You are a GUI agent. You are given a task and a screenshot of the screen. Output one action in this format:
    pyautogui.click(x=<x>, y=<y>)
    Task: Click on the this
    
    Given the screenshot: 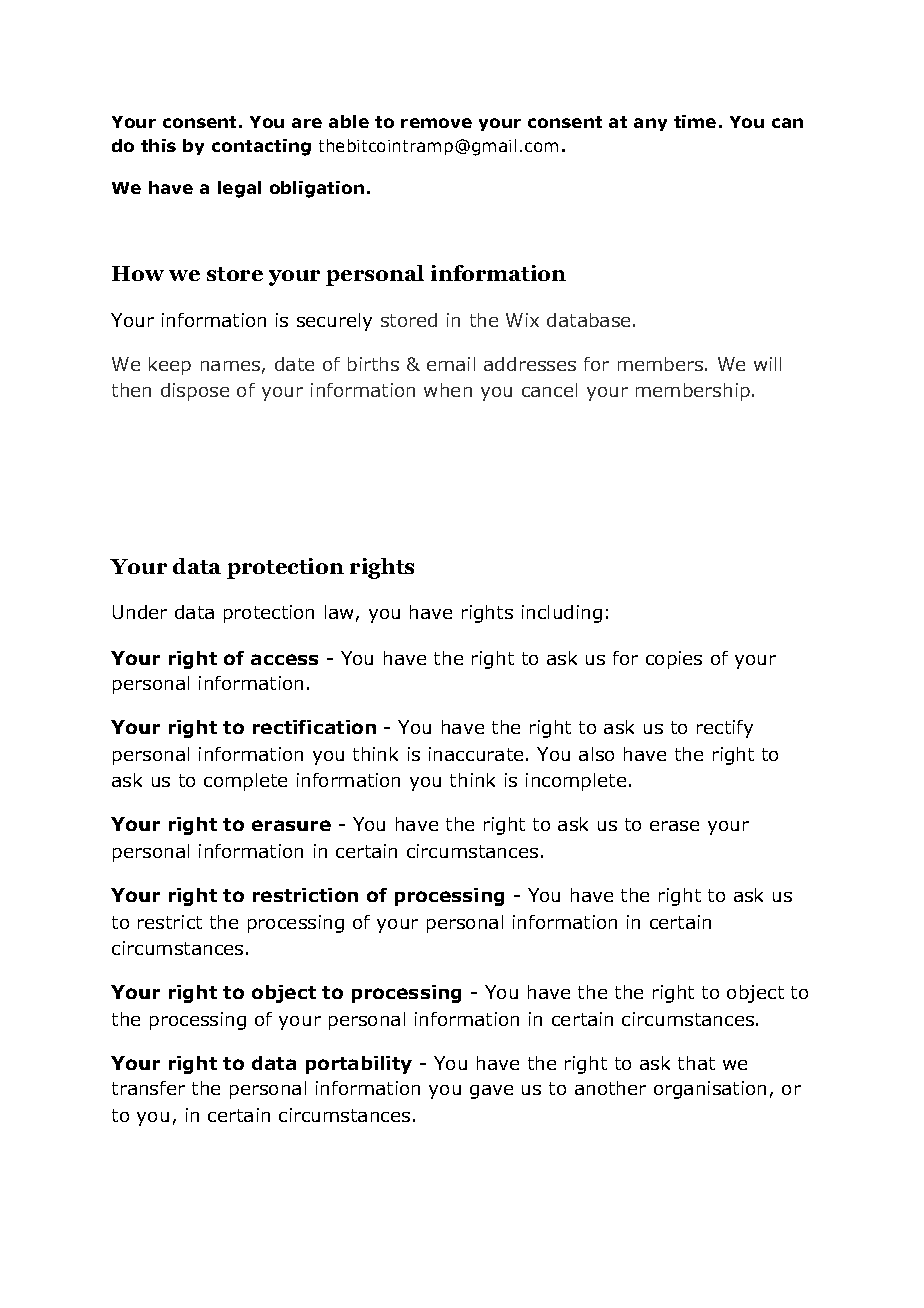 What is the action you would take?
    pyautogui.click(x=158, y=145)
